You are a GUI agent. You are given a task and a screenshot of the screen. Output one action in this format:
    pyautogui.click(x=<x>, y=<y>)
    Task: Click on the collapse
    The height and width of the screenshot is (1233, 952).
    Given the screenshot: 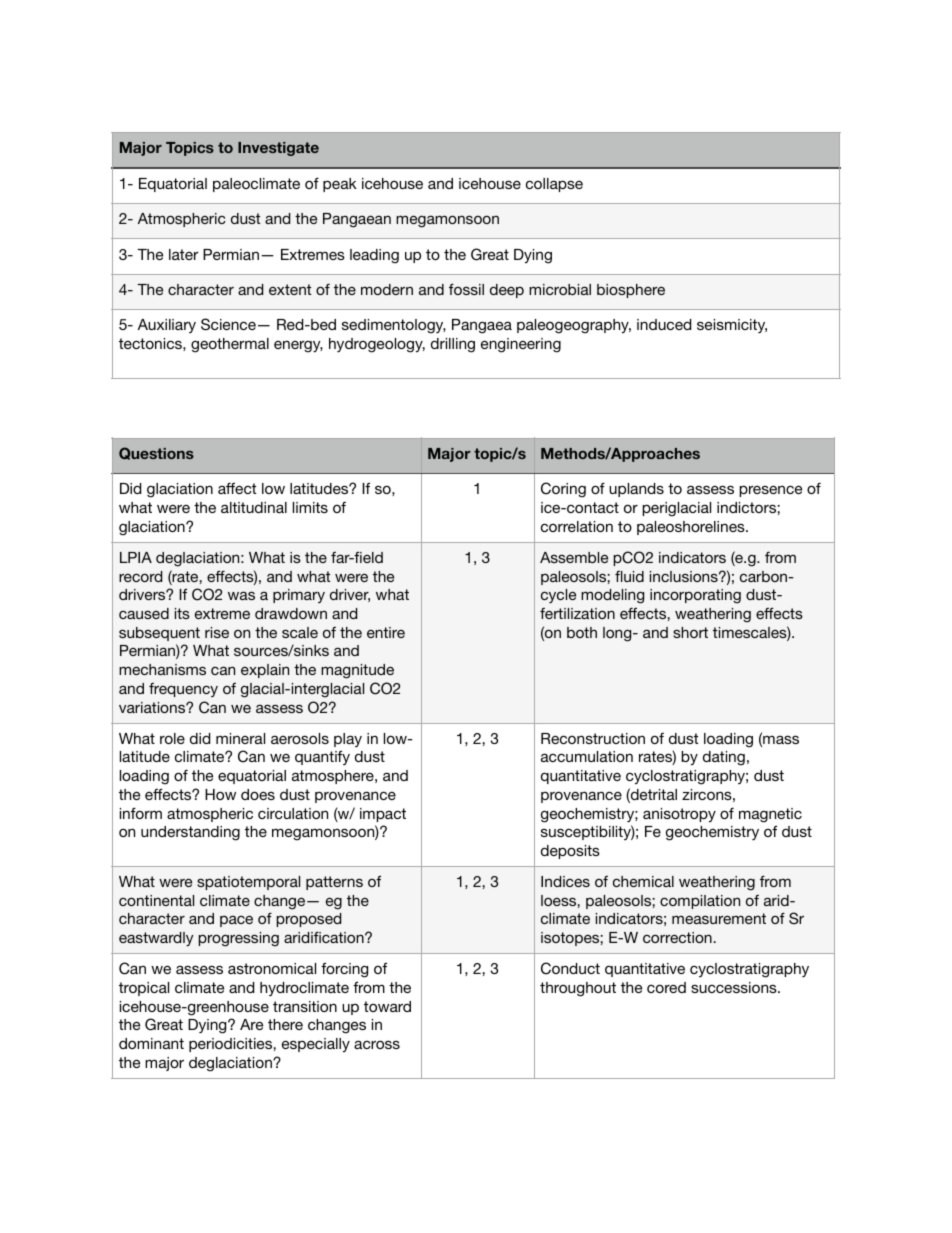 What is the action you would take?
    pyautogui.click(x=554, y=185)
